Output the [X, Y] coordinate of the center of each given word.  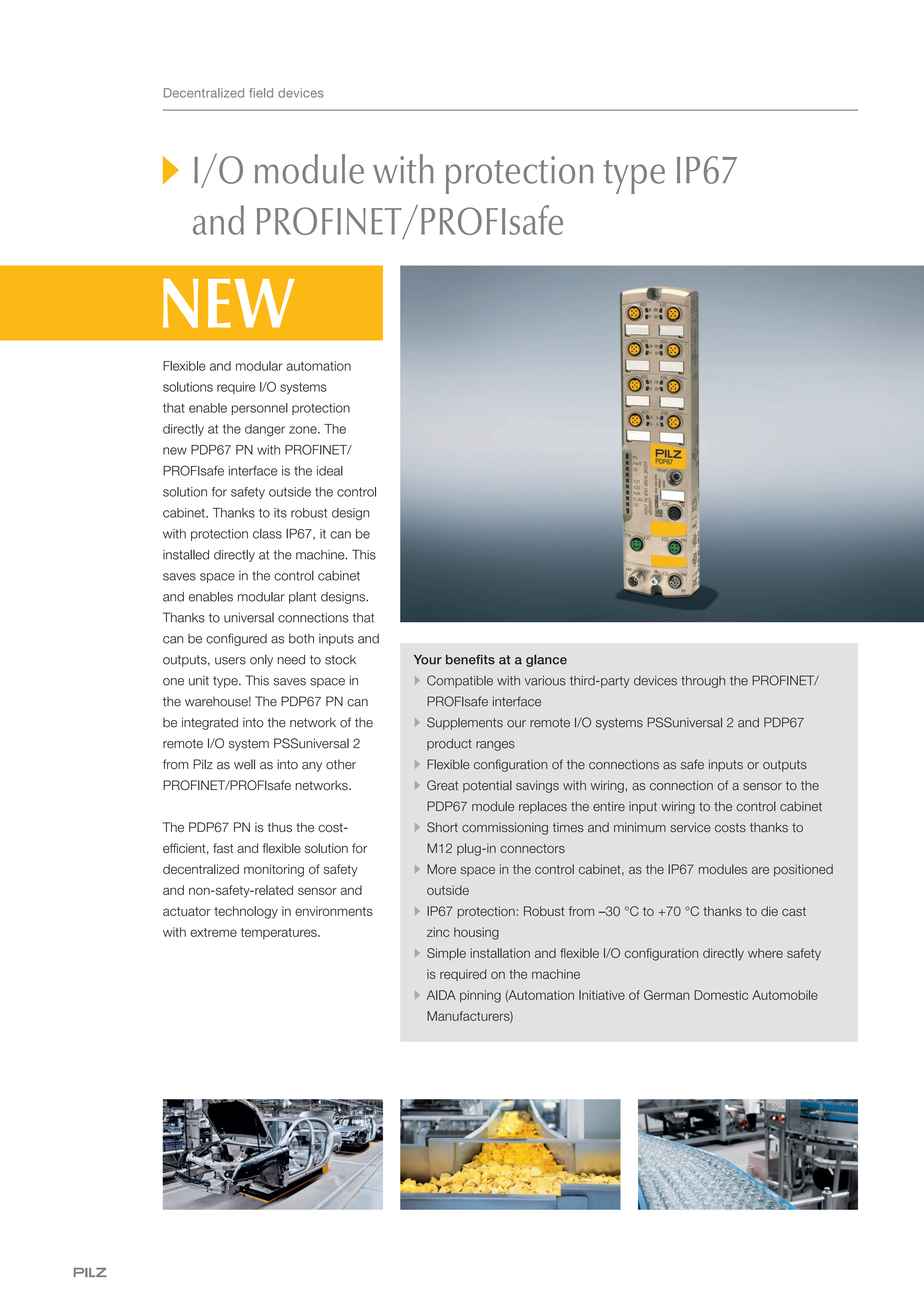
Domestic [721, 995]
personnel [260, 409]
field [261, 93]
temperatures [280, 933]
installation [500, 953]
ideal [330, 471]
